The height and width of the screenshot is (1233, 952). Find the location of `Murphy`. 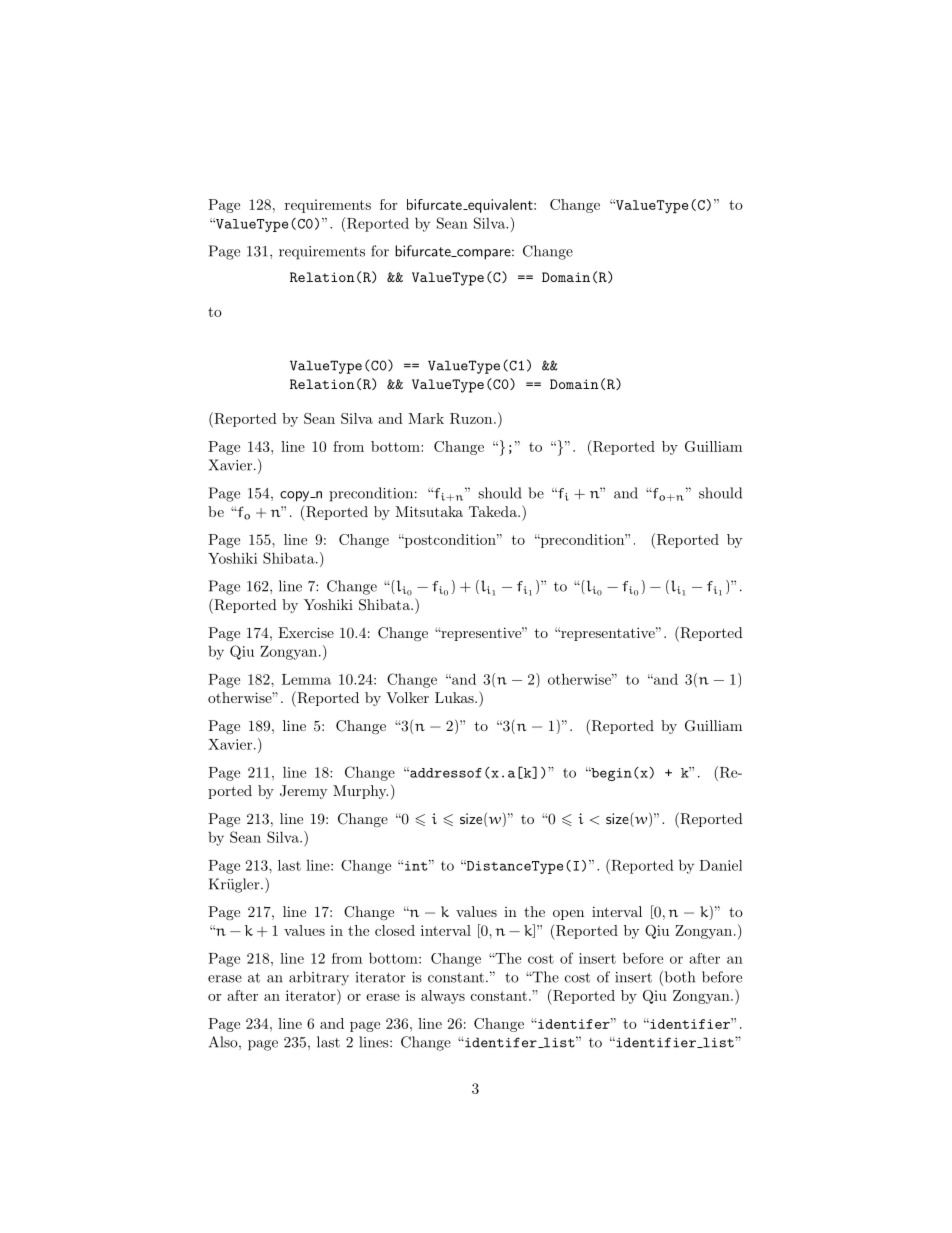

Murphy is located at coordinates (360, 792).
